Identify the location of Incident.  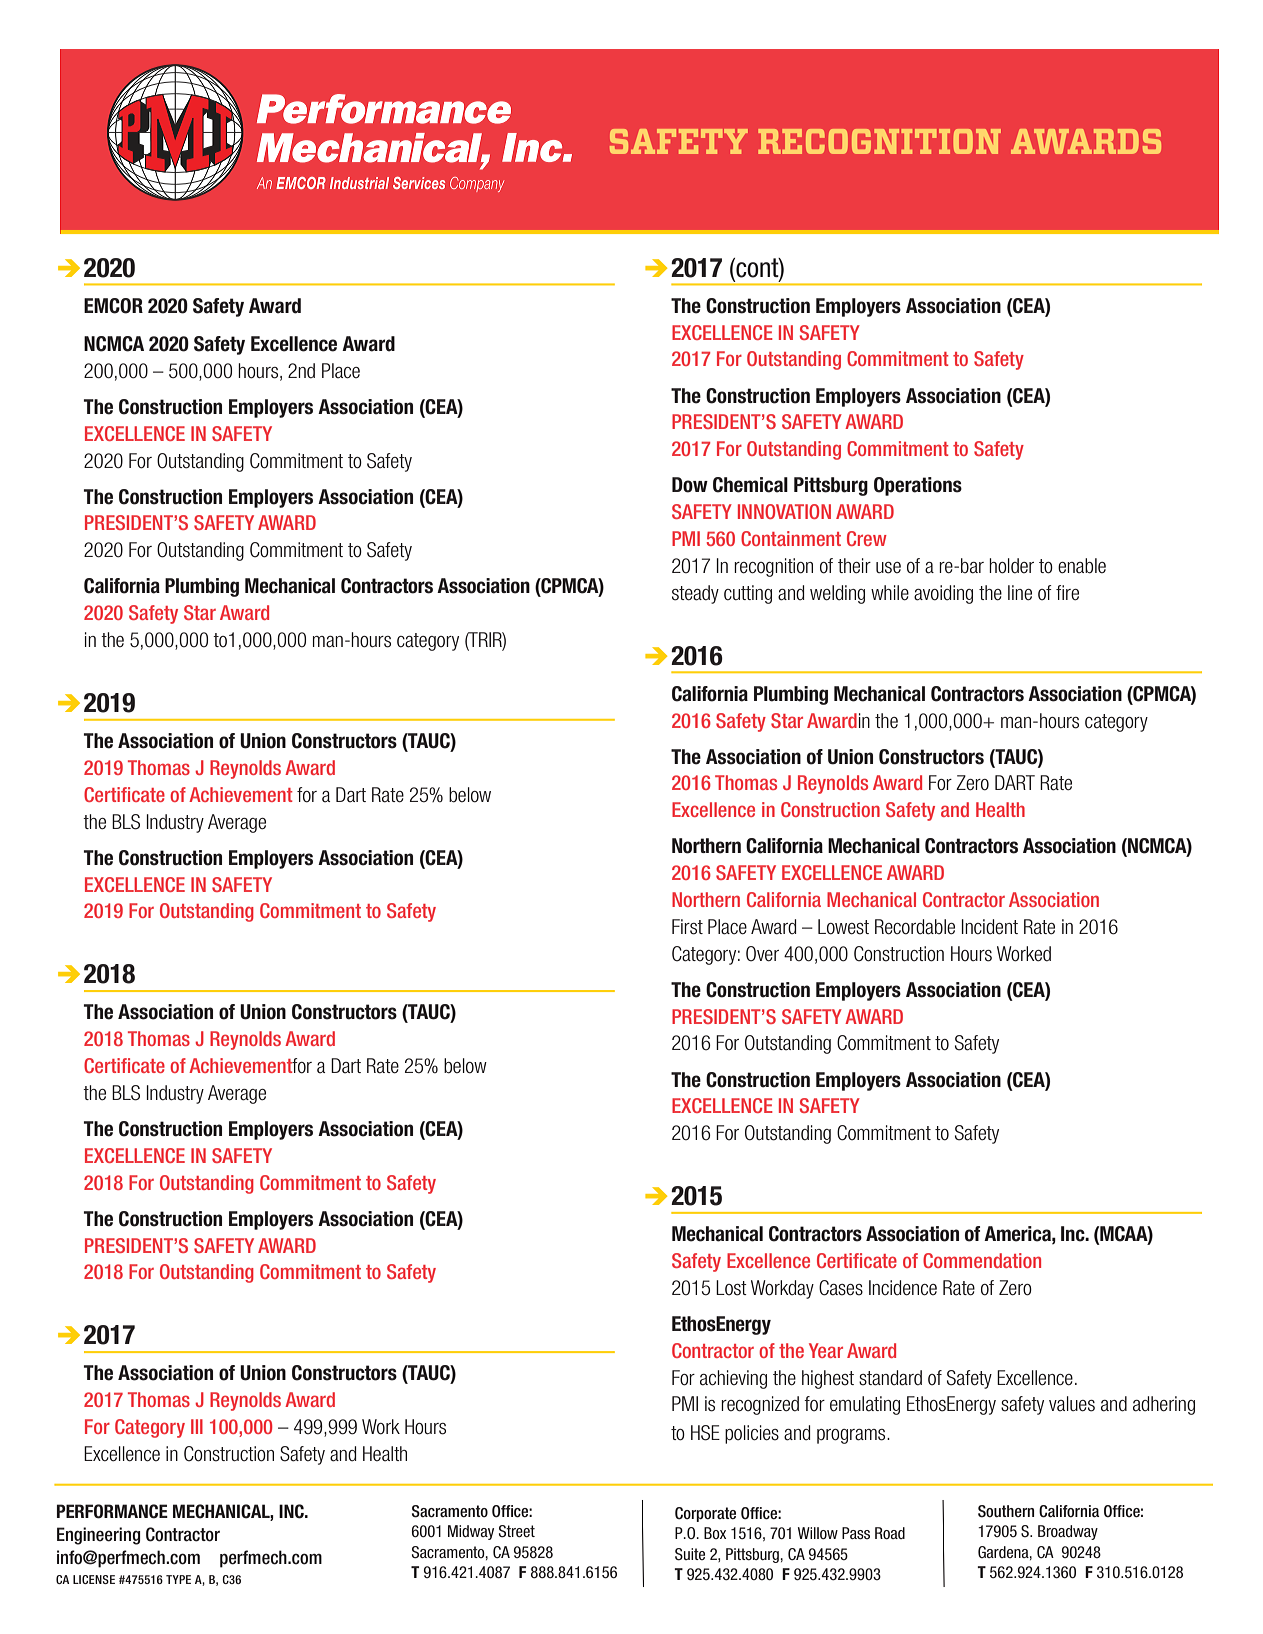
(989, 927).
